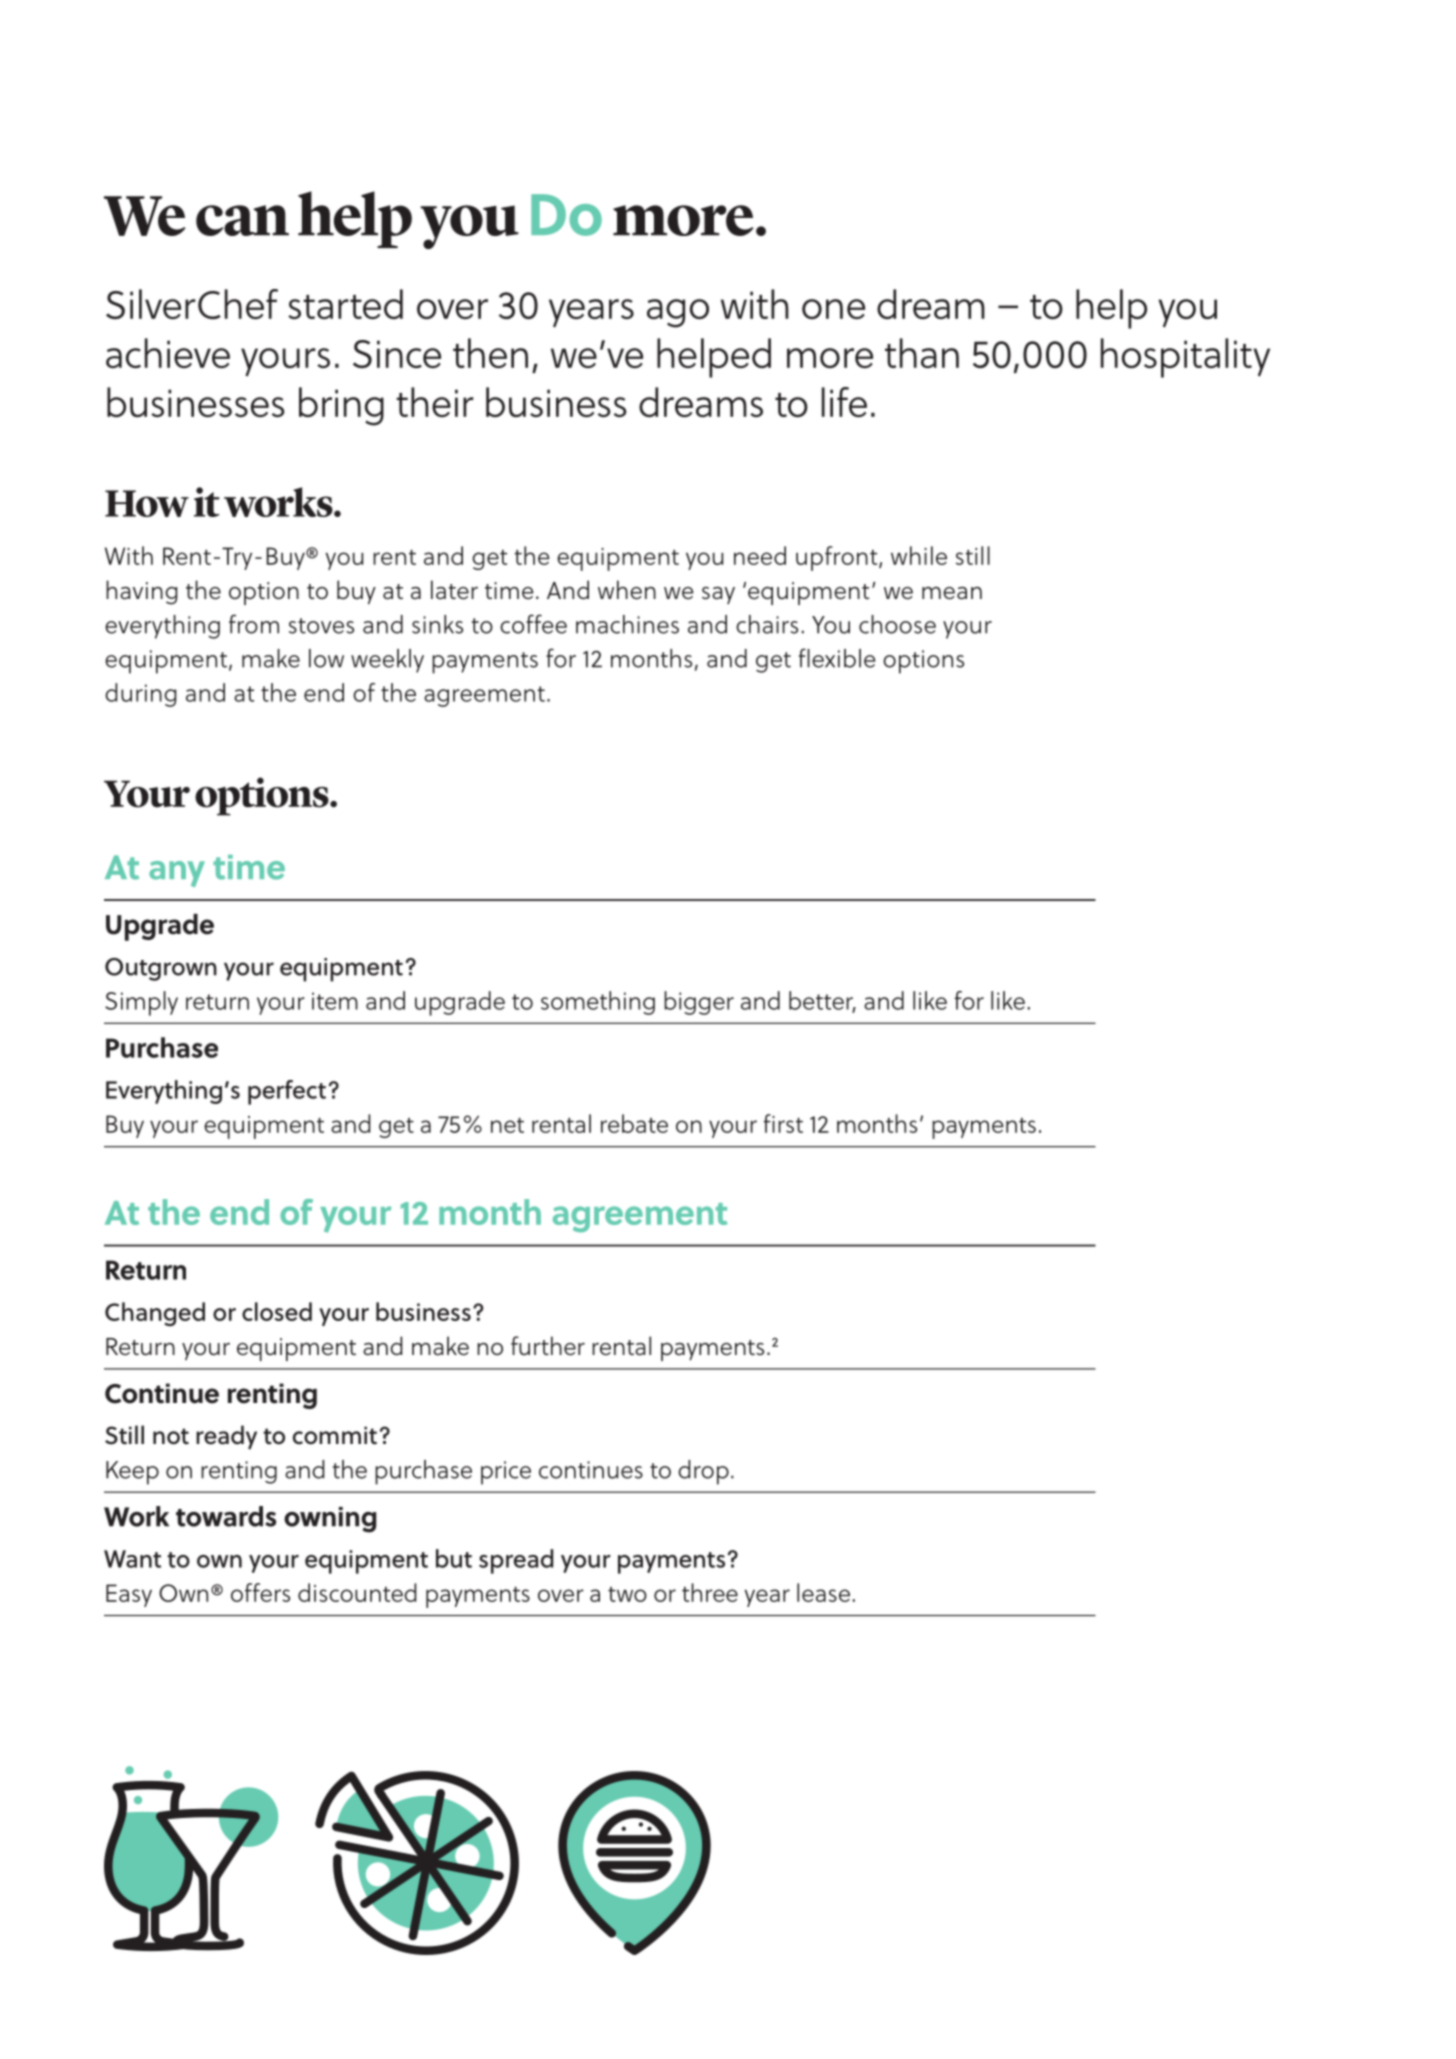  I want to click on ago, so click(678, 313).
